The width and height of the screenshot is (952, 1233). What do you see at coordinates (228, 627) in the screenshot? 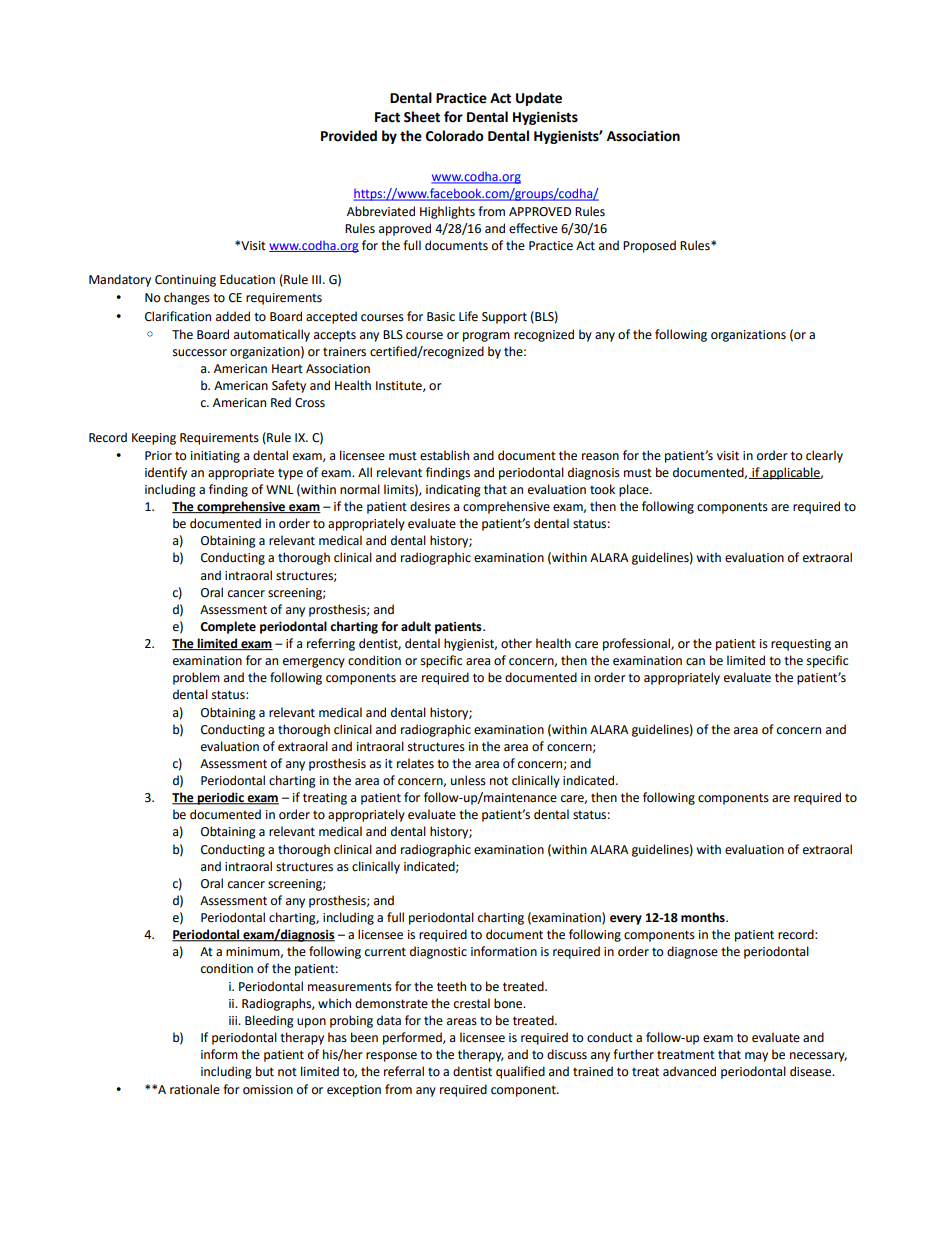
I see `Complete` at bounding box center [228, 627].
